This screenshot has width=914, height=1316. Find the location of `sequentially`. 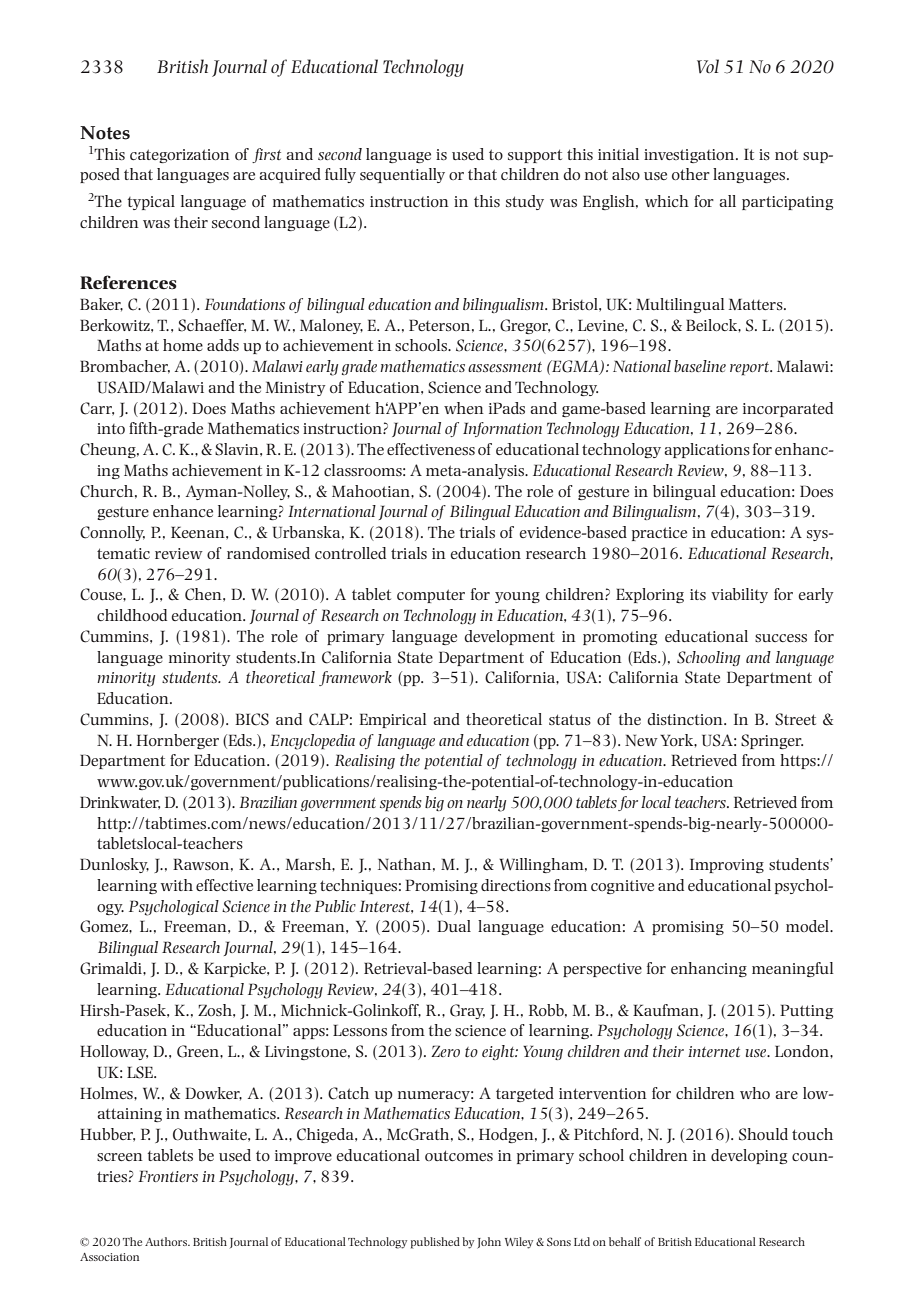

sequentially is located at coordinates (402, 175).
